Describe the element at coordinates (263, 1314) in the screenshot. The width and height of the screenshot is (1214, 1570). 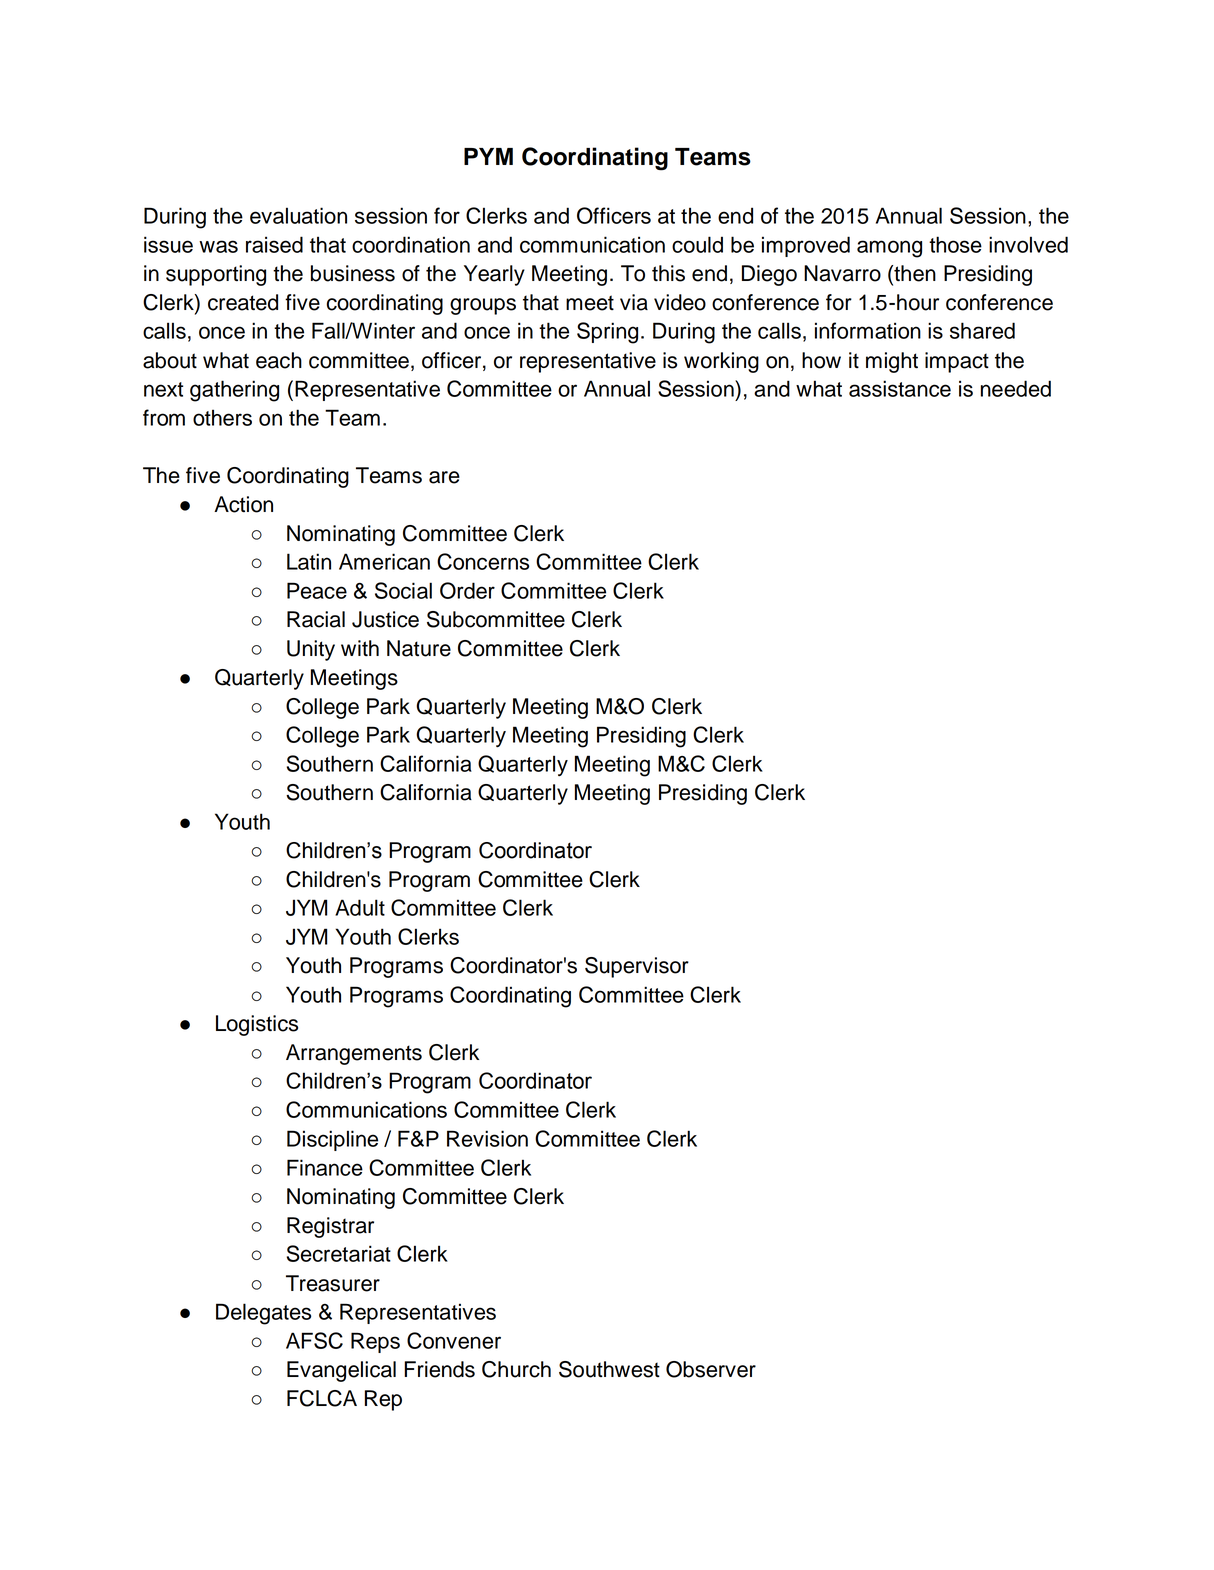
I see `Delegates` at that location.
